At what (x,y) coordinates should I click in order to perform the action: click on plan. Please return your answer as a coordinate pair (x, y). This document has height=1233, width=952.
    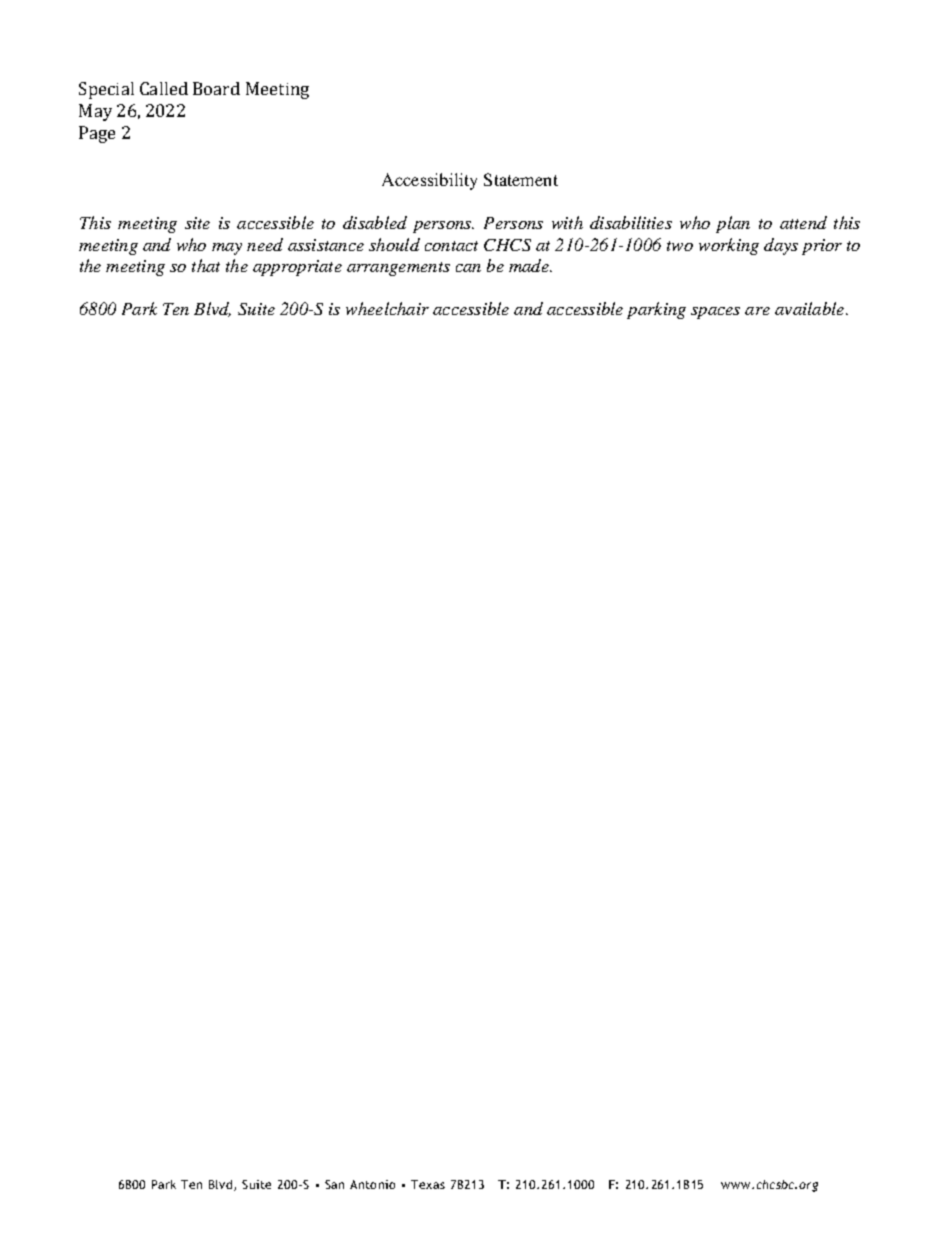
    Looking at the image, I should click on (733, 224).
